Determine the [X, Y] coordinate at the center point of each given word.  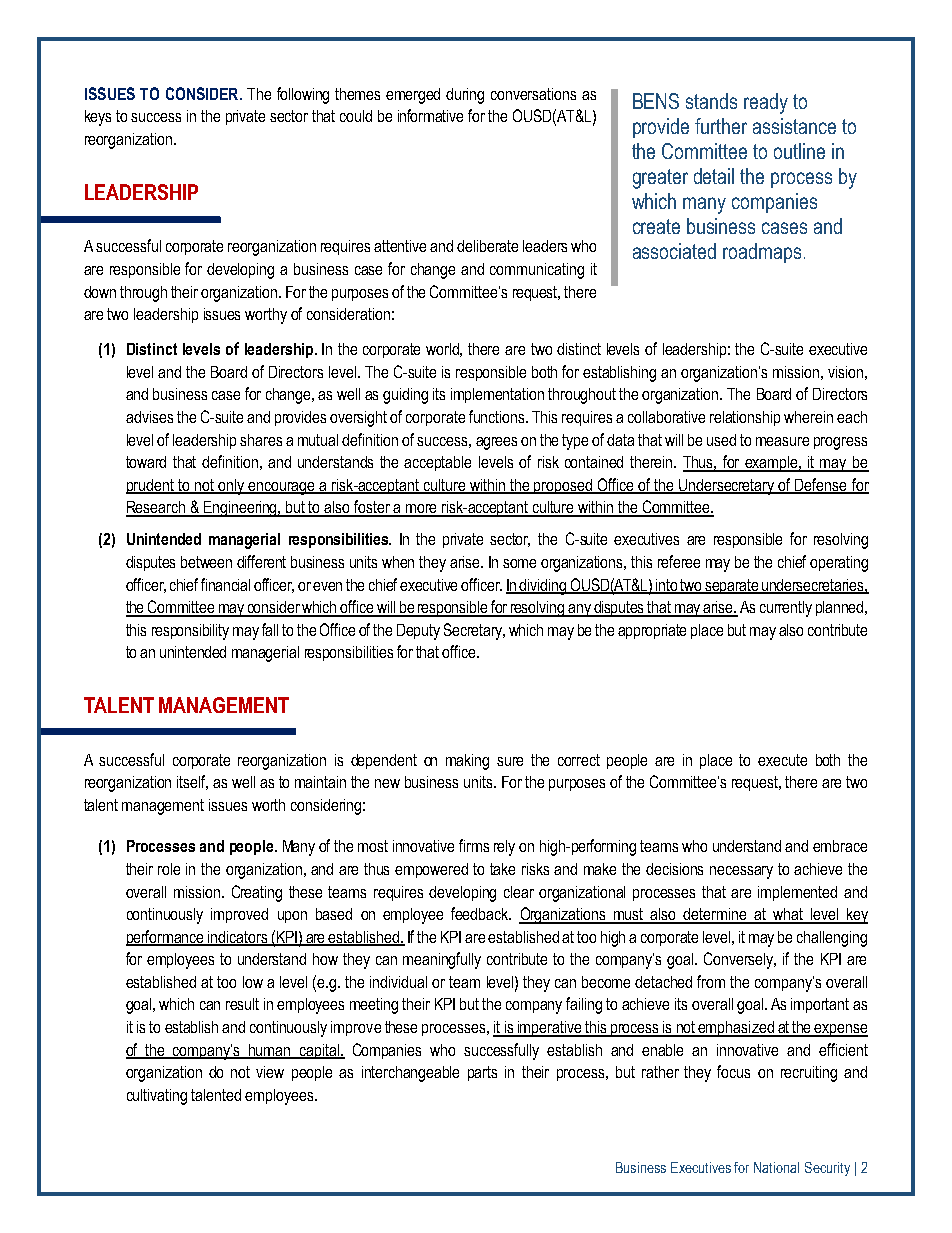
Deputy [418, 632]
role [169, 869]
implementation [497, 395]
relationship [745, 418]
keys [98, 118]
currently [786, 609]
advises [149, 417]
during [465, 96]
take [502, 869]
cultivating [157, 1097]
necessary [741, 872]
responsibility [190, 632]
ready [766, 103]
